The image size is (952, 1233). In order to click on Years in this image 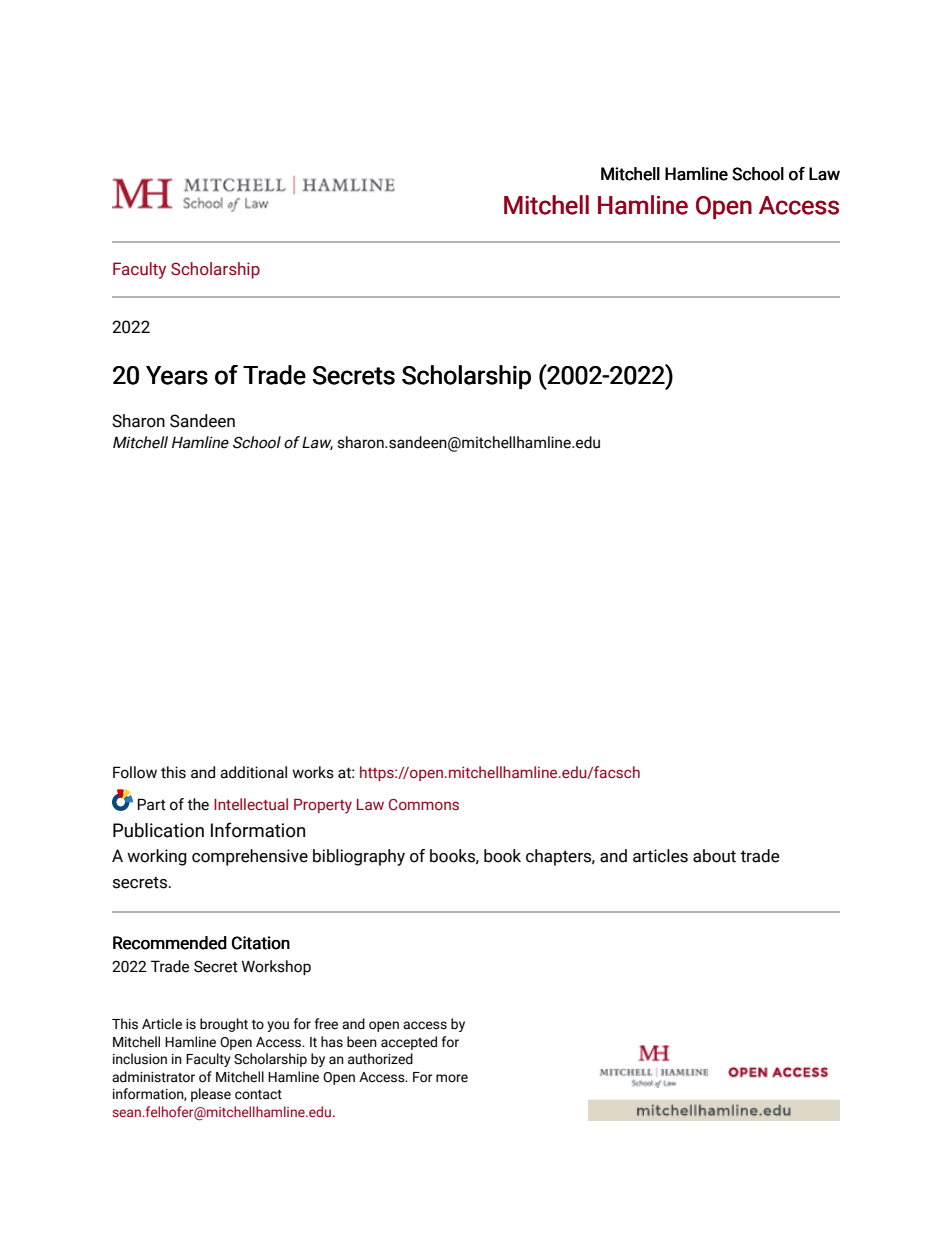, I will do `click(177, 375)`.
